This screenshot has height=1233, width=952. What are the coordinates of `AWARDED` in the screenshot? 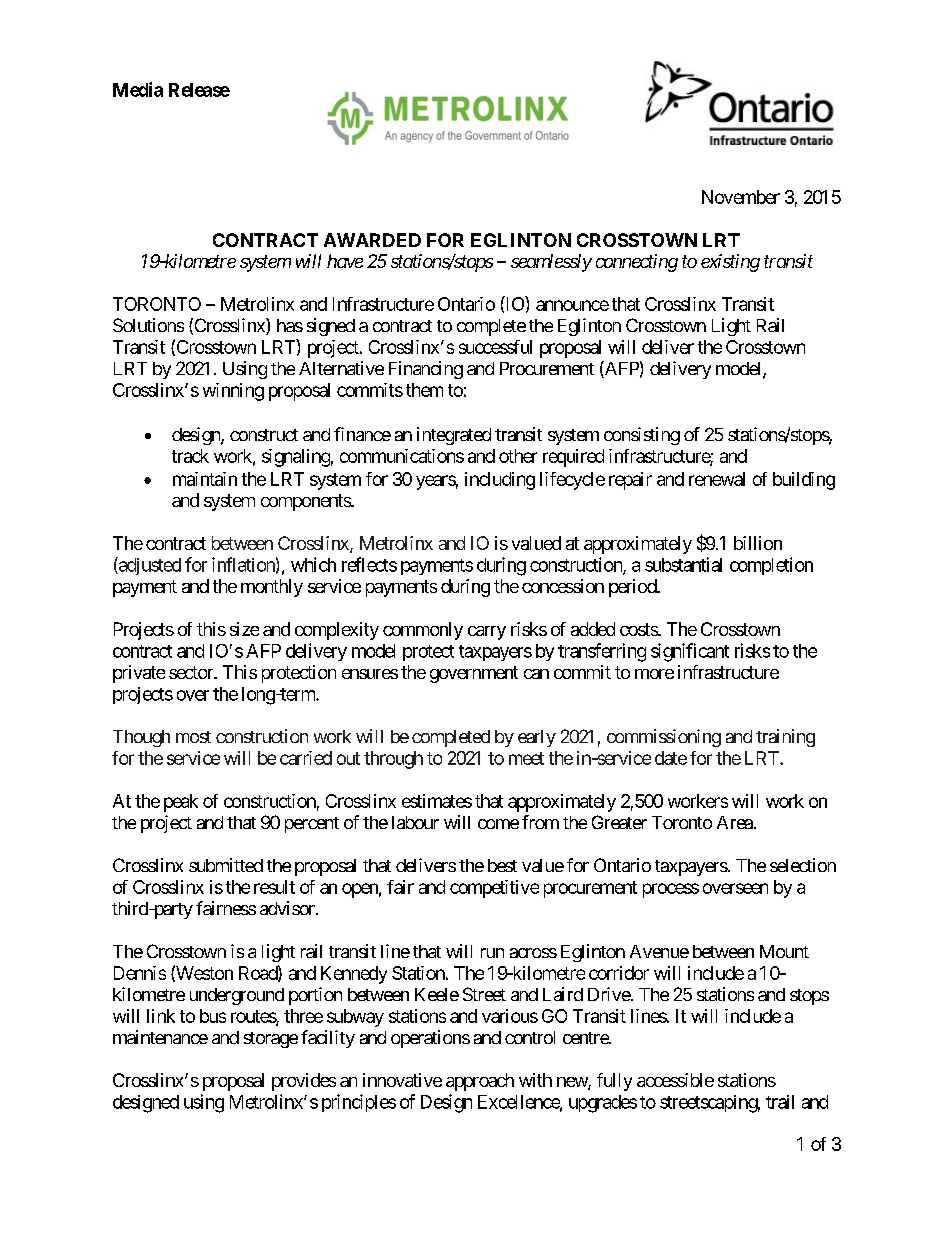 It's located at (372, 240).
